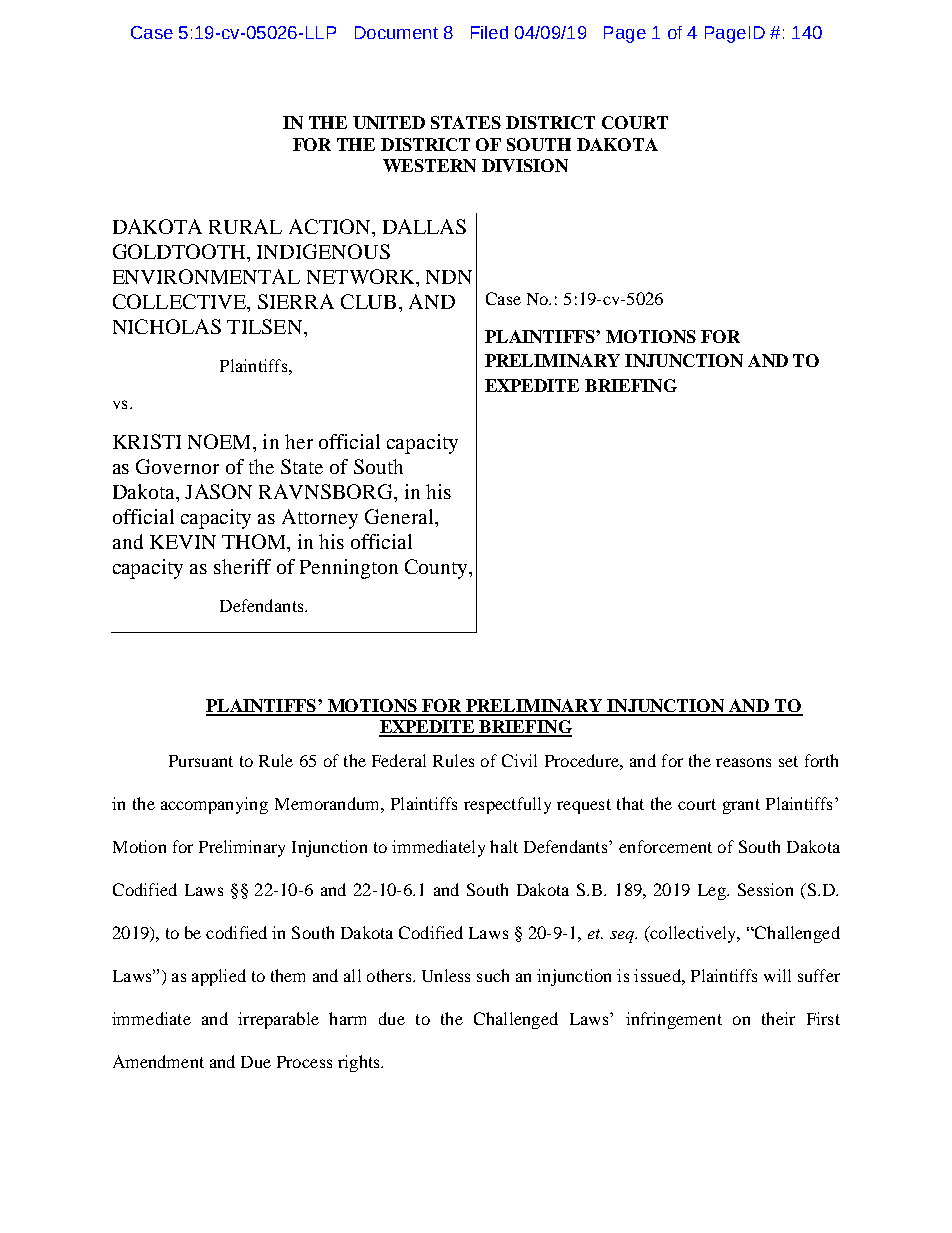 This screenshot has width=952, height=1233. I want to click on sheriff, so click(242, 566).
